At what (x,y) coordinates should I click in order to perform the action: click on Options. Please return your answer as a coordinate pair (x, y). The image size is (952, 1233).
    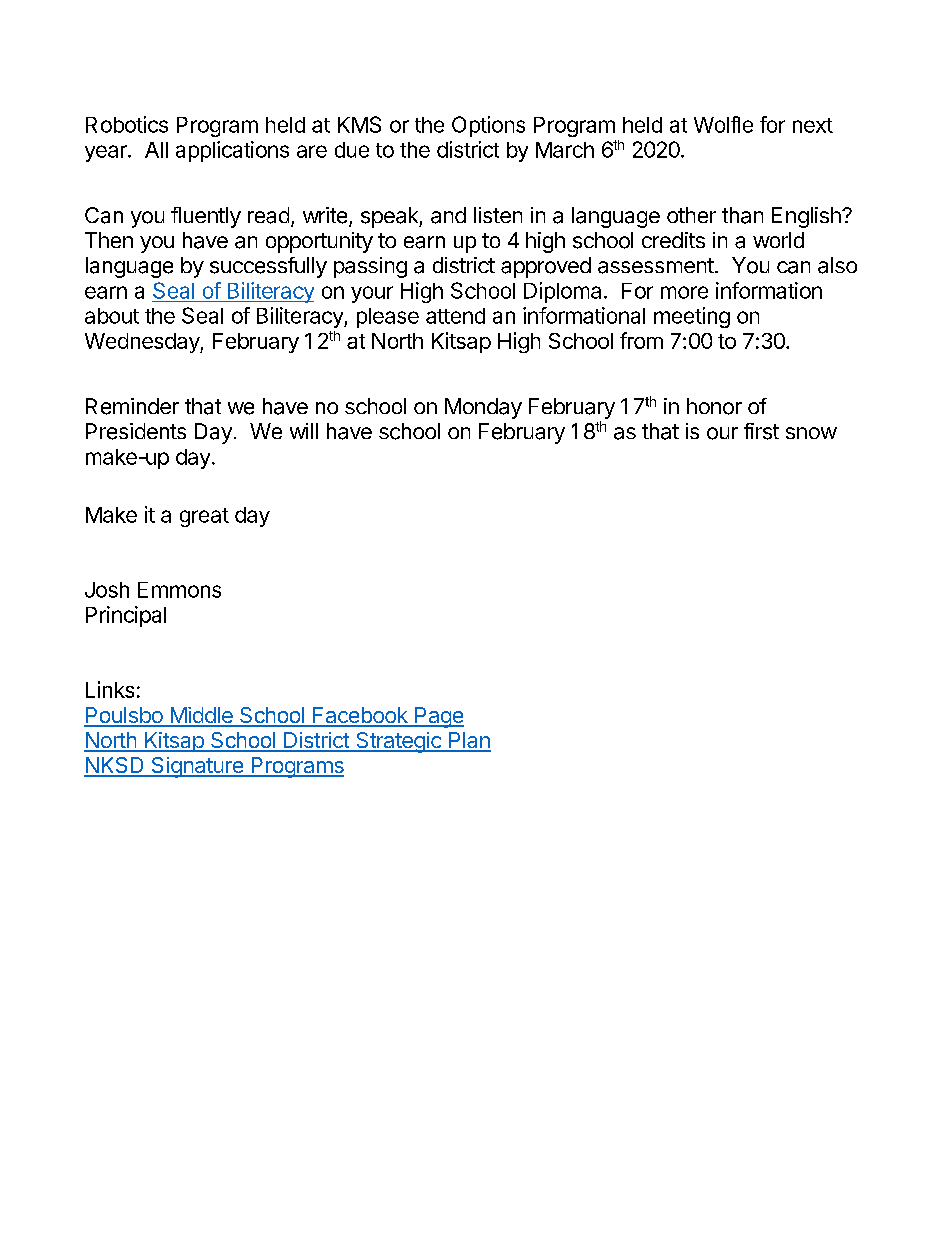
    Looking at the image, I should click on (488, 126).
